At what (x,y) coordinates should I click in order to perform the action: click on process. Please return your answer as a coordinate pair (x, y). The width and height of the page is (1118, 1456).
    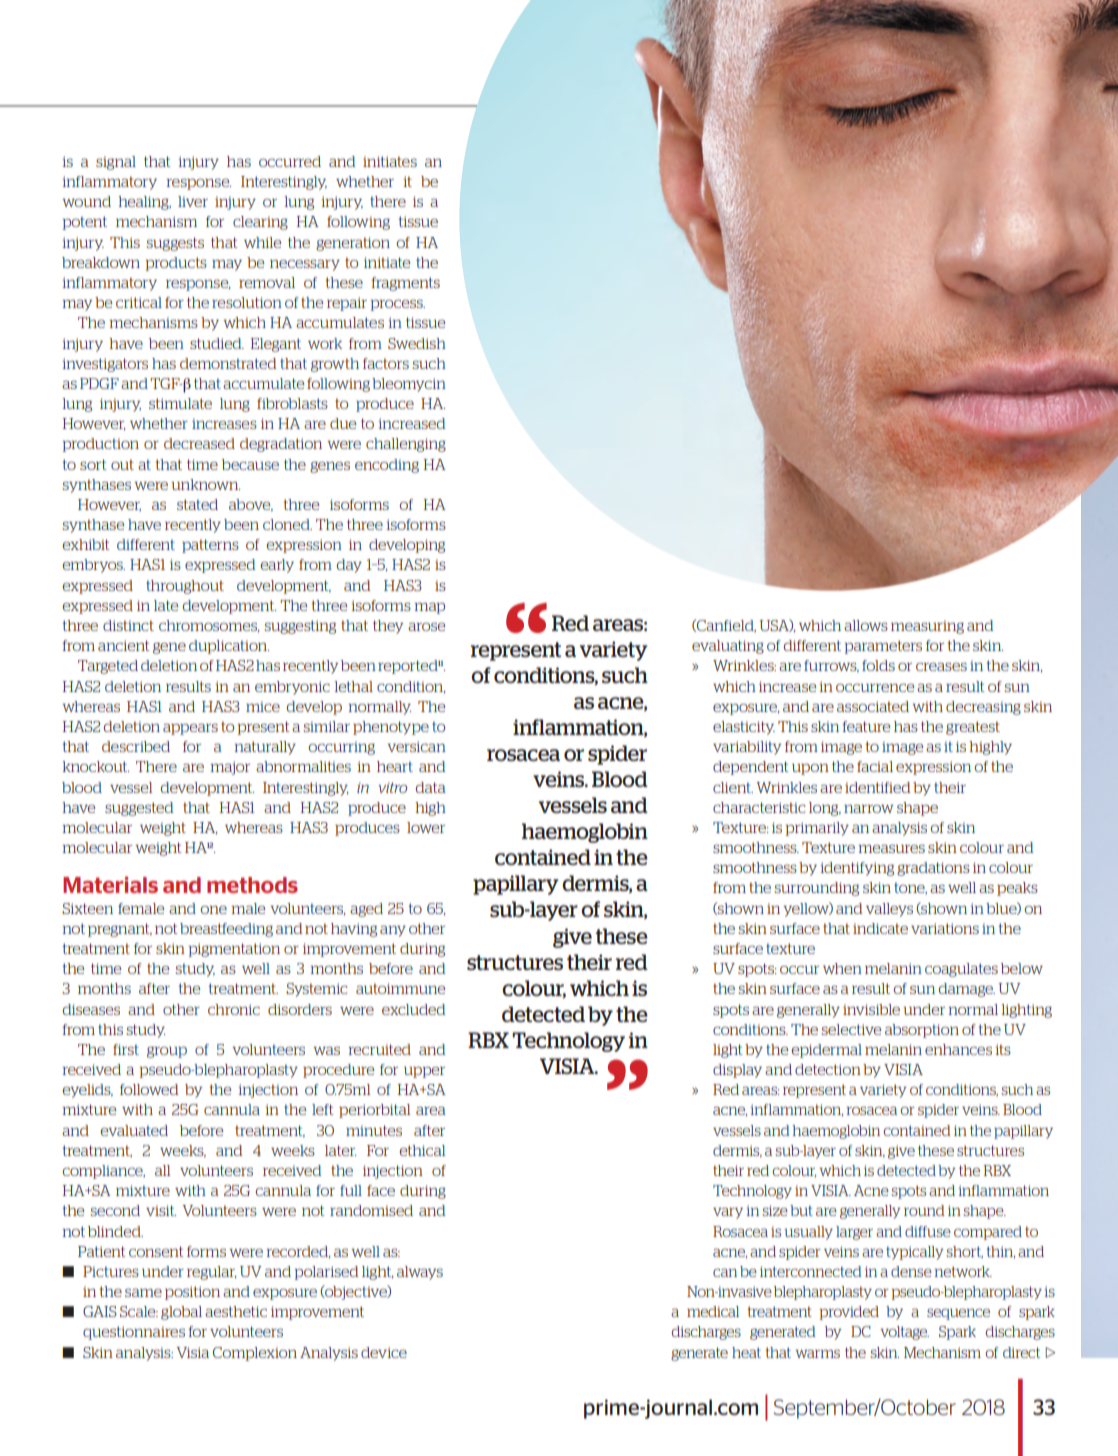
    Looking at the image, I should click on (397, 305).
